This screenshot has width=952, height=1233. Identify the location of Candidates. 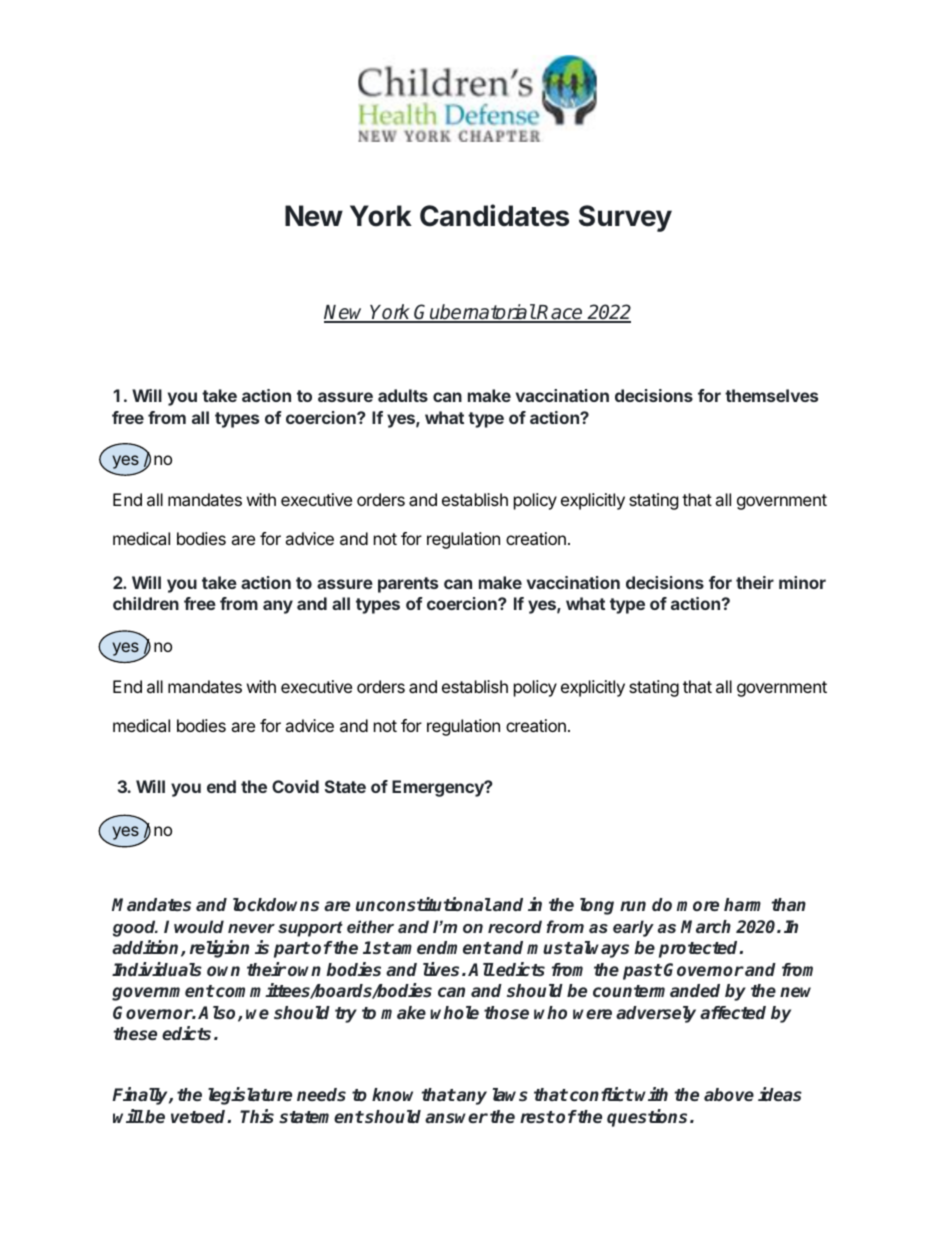
(494, 215).
